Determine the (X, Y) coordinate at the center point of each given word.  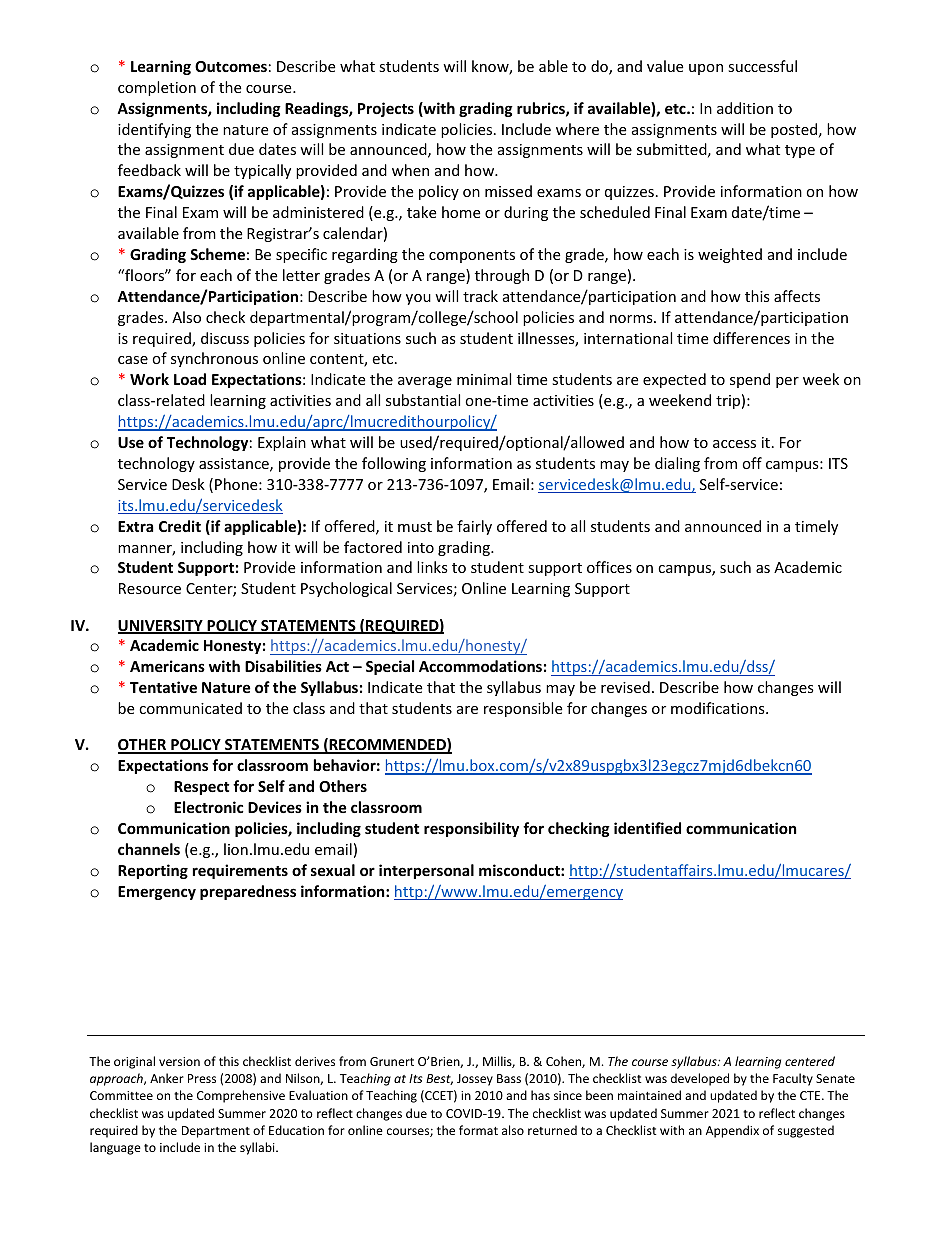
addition (745, 108)
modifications (719, 708)
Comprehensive (241, 1096)
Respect (202, 788)
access (734, 444)
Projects (386, 109)
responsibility (471, 829)
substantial (423, 400)
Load (190, 379)
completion (157, 88)
